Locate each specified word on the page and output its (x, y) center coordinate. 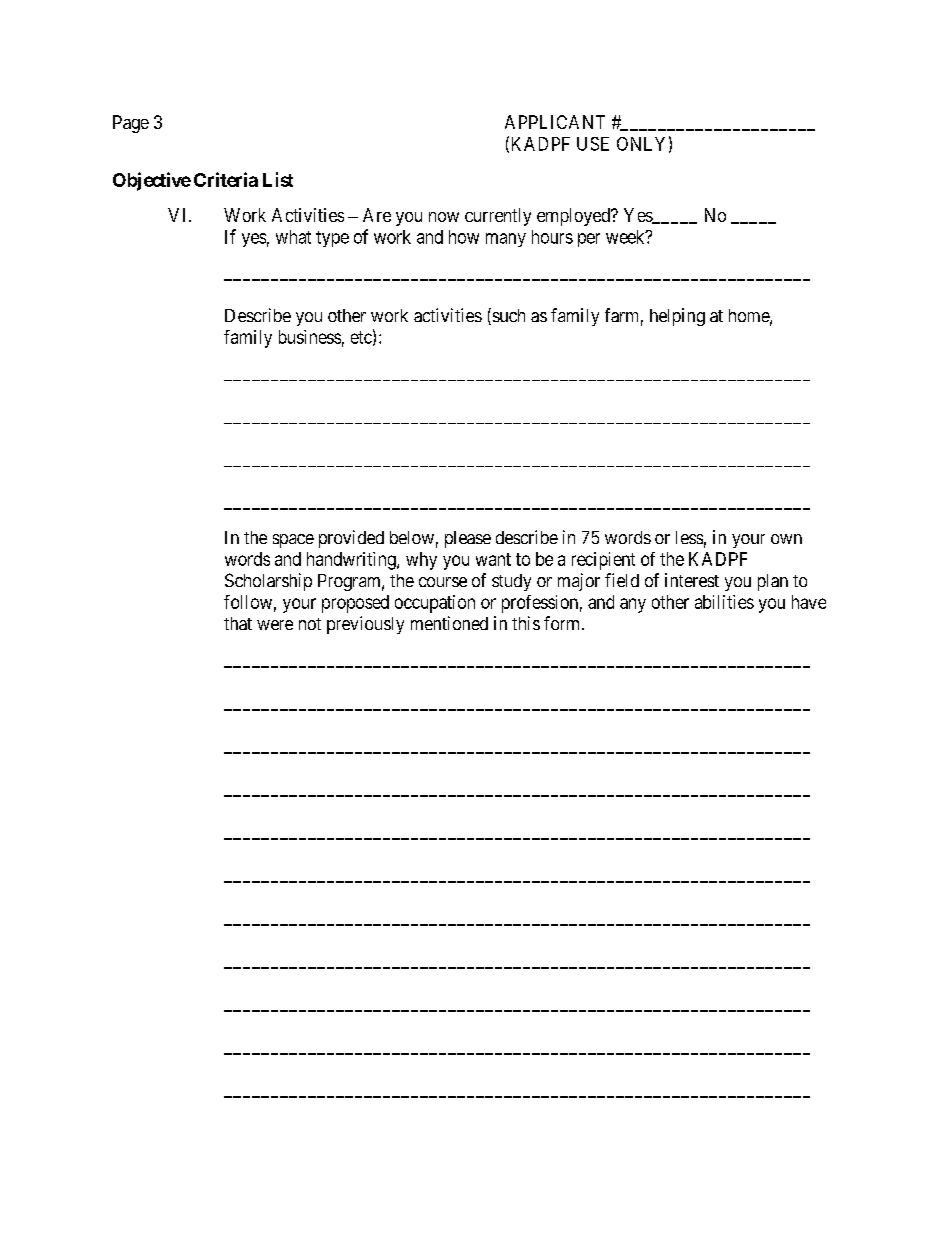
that (238, 623)
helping (677, 317)
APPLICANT (555, 122)
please (468, 539)
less (689, 537)
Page (131, 124)
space (293, 541)
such (507, 316)
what (293, 237)
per (589, 240)
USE (593, 144)
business (310, 337)
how (464, 237)
